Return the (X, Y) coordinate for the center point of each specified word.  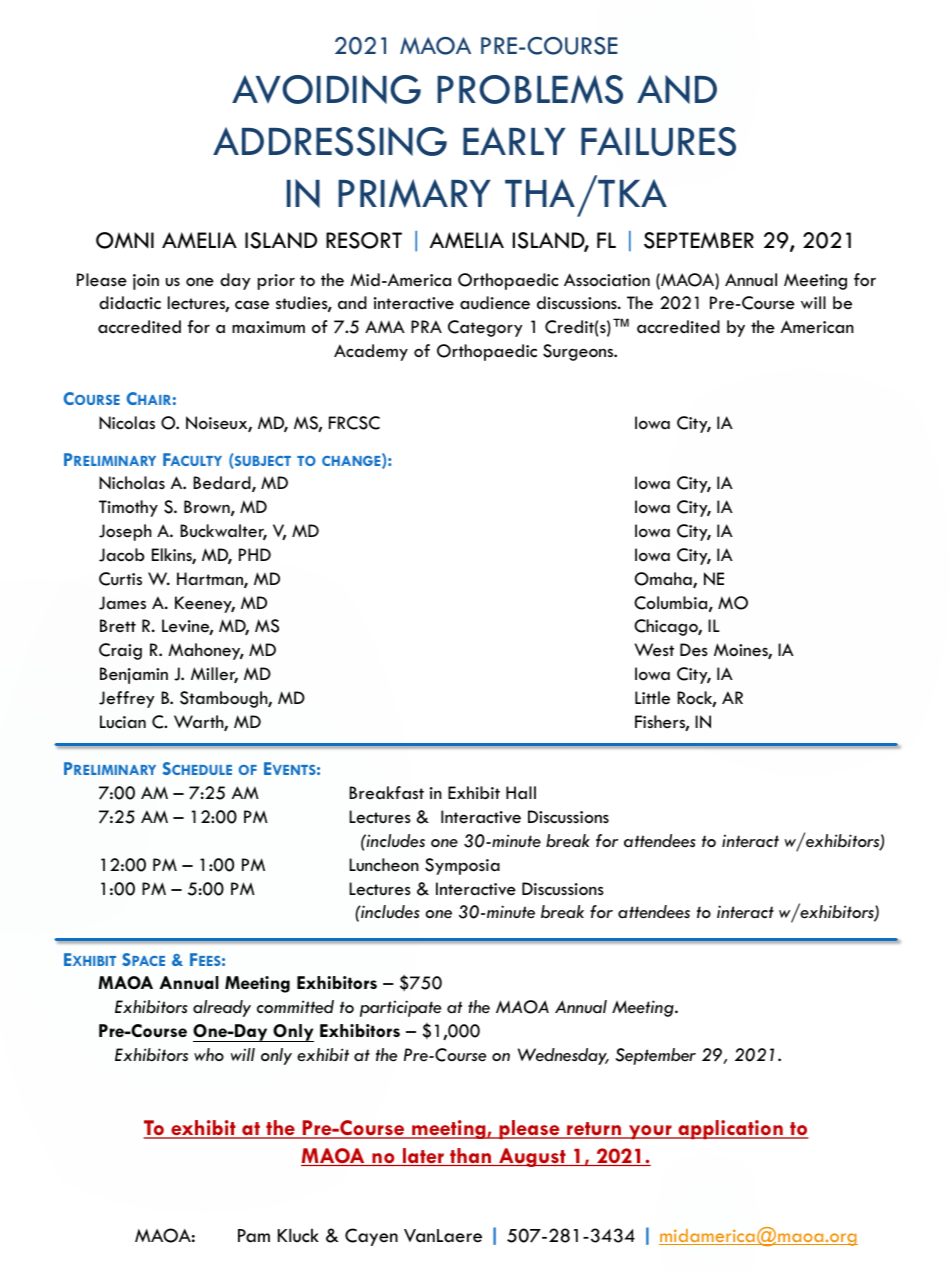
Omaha (664, 580)
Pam (254, 1236)
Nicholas (132, 483)
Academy (371, 352)
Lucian (123, 722)
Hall (521, 792)
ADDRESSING (330, 141)
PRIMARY (414, 193)
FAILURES (658, 141)
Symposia (462, 866)
